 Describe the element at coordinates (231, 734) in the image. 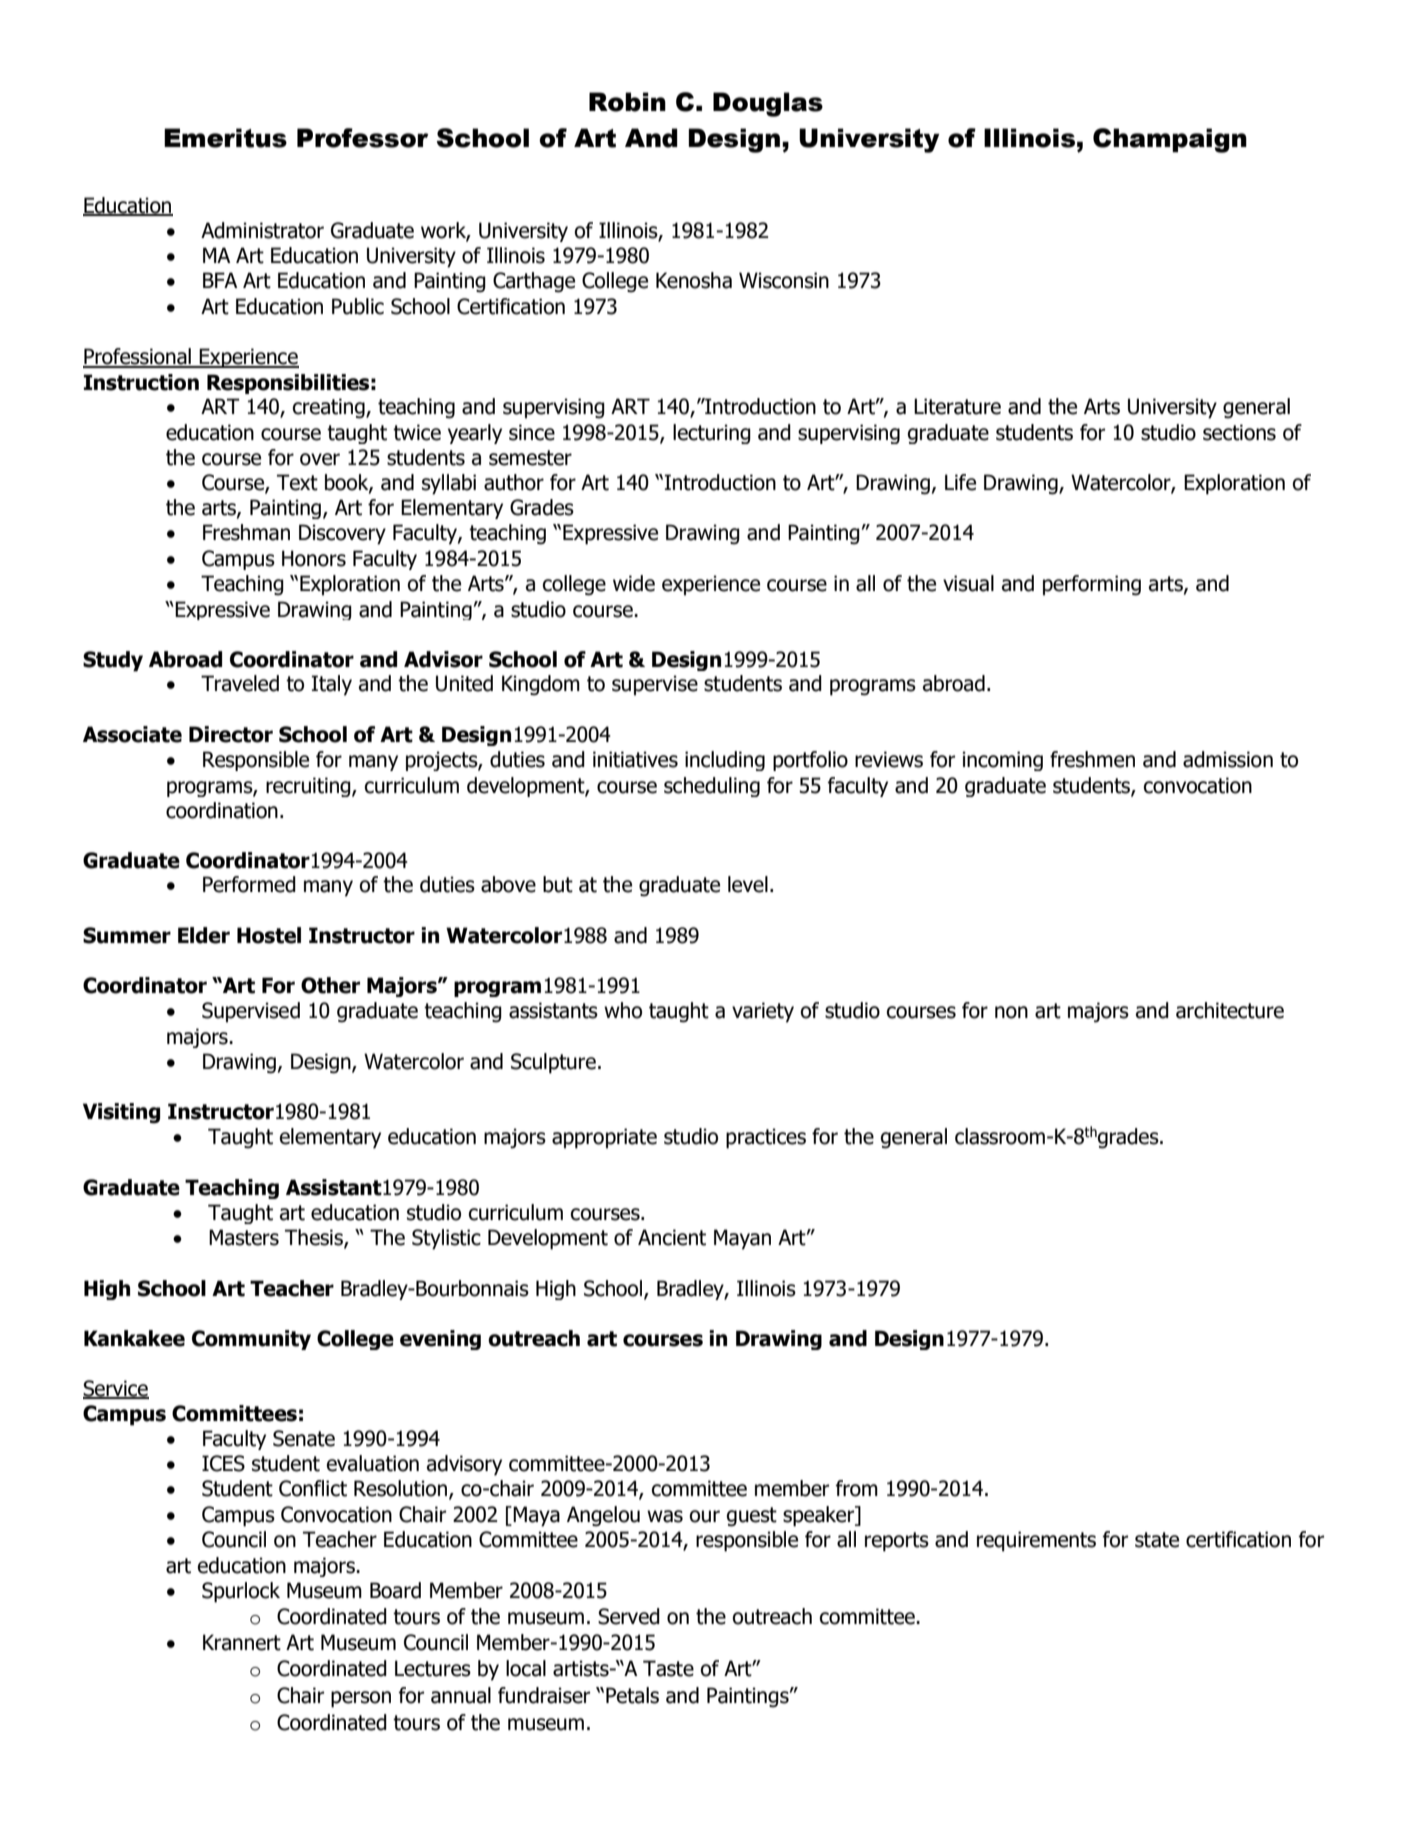

I see `Director` at that location.
